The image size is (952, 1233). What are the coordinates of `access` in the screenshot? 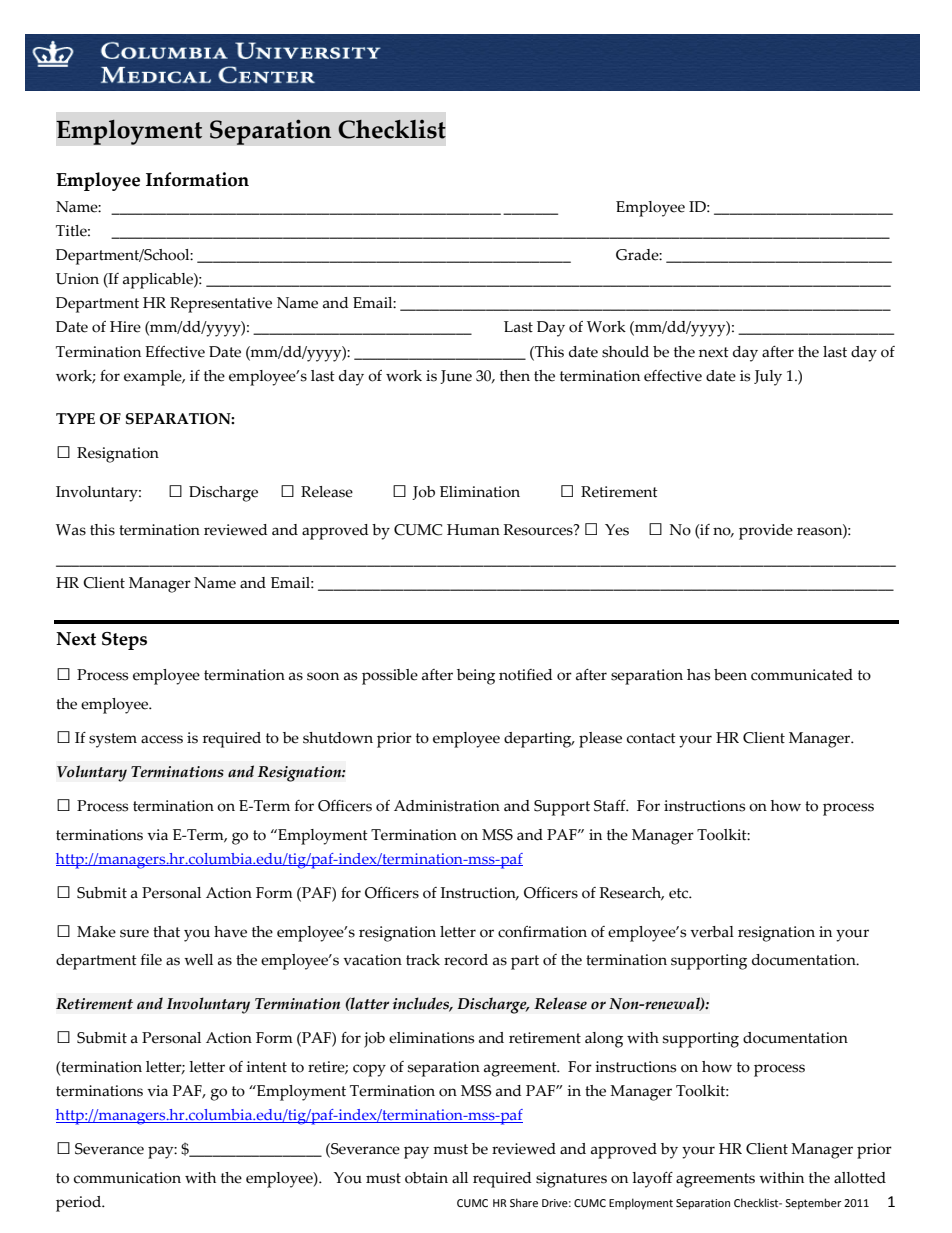 It's located at (162, 739).
